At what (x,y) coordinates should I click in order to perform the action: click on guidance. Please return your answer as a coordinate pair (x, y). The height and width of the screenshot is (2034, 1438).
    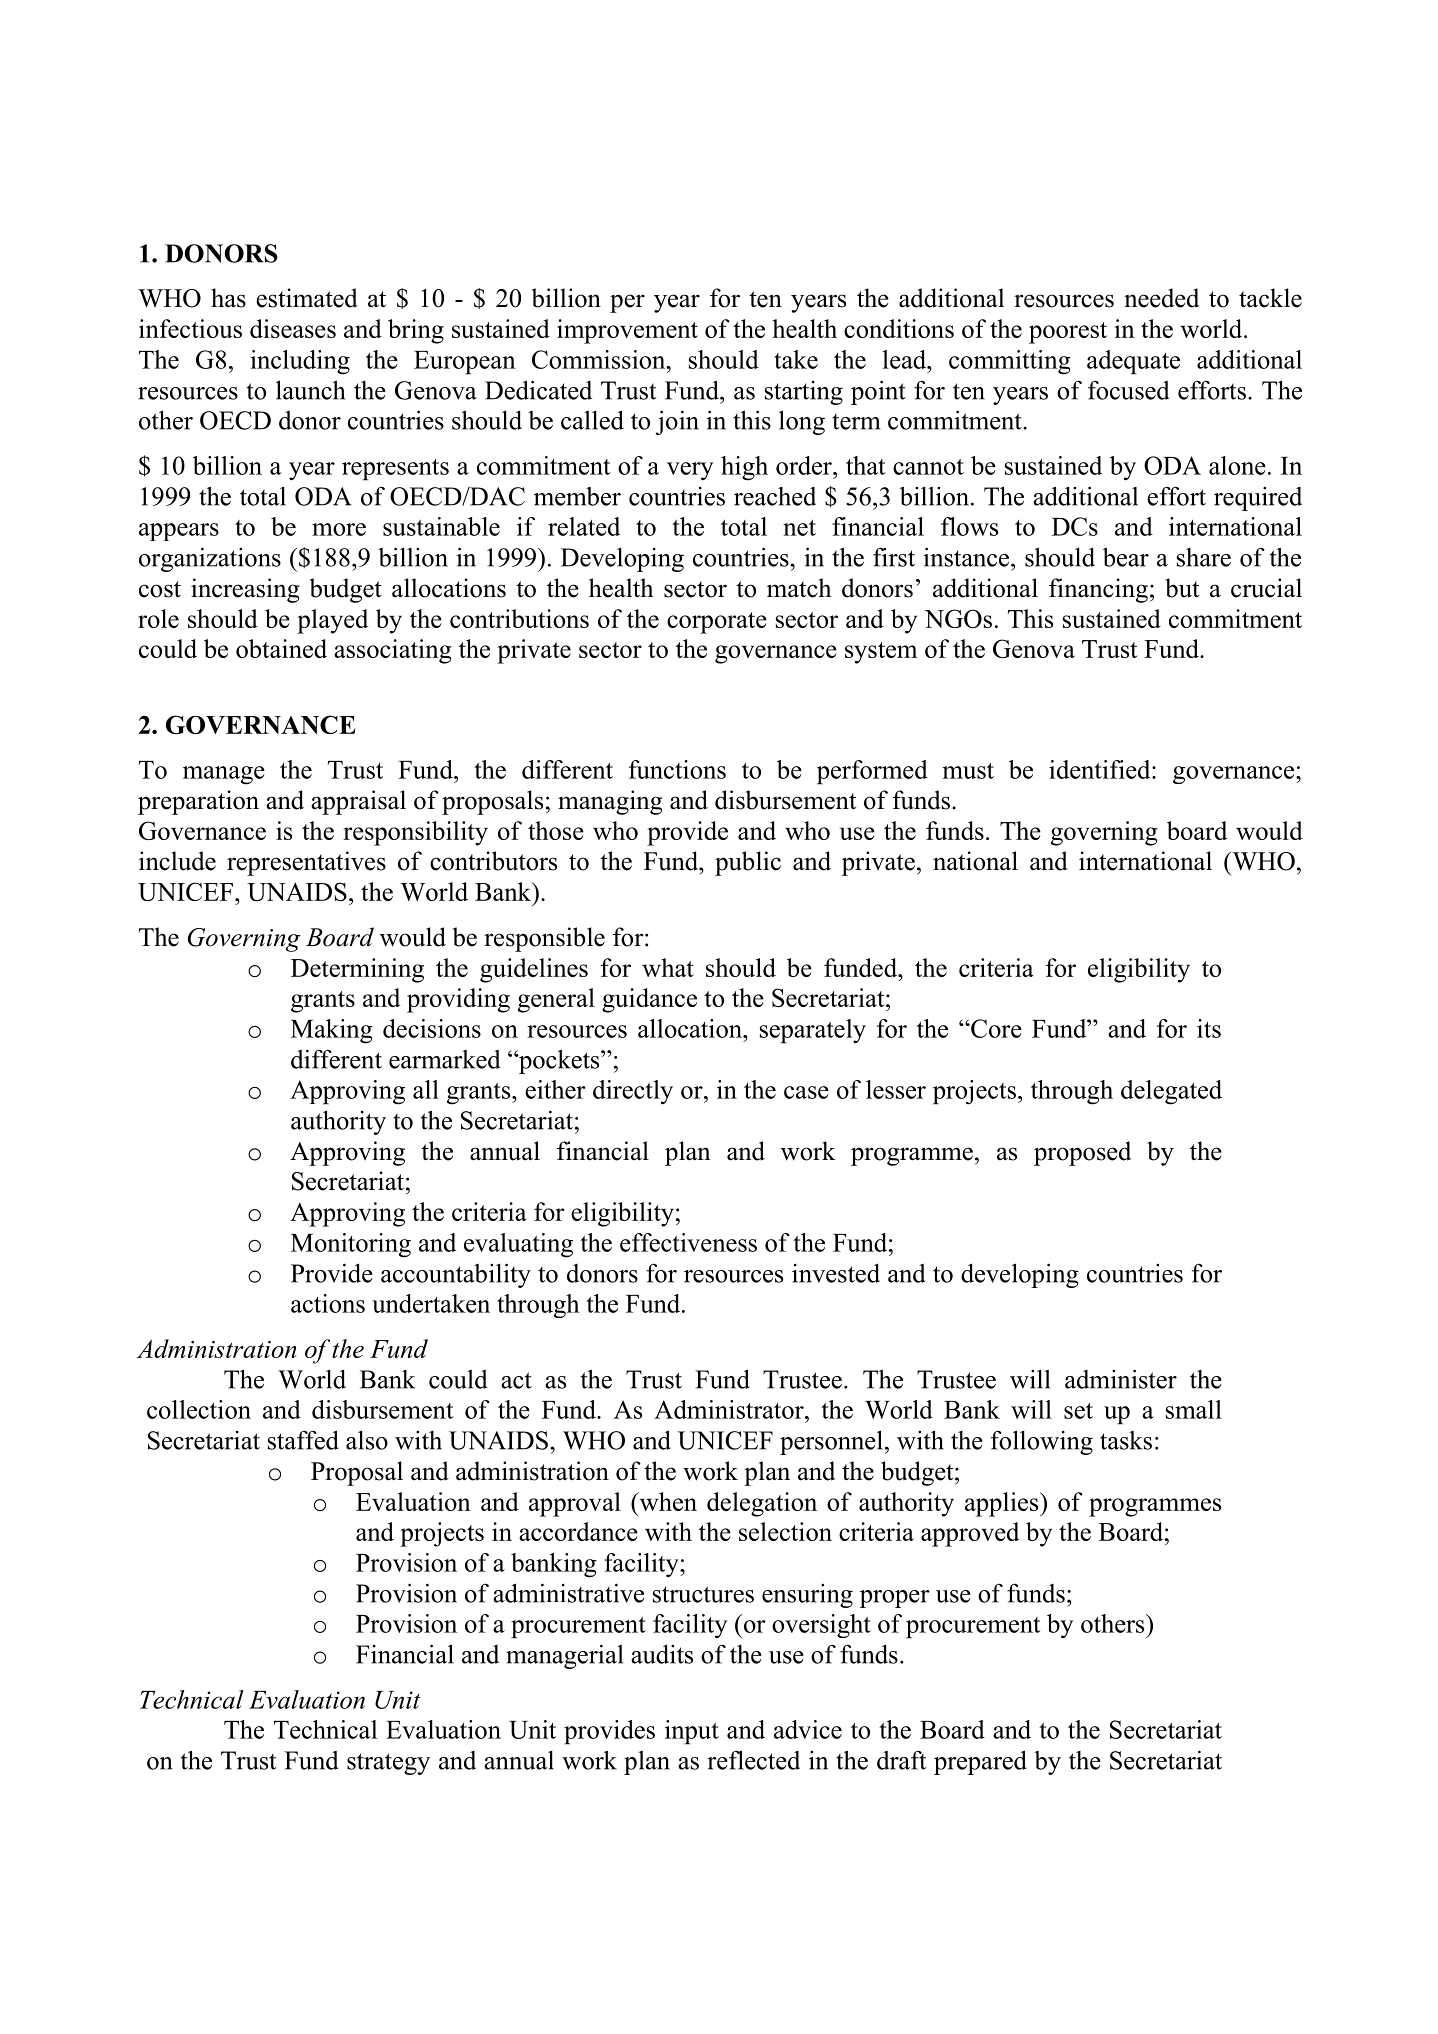
    Looking at the image, I should click on (649, 1000).
